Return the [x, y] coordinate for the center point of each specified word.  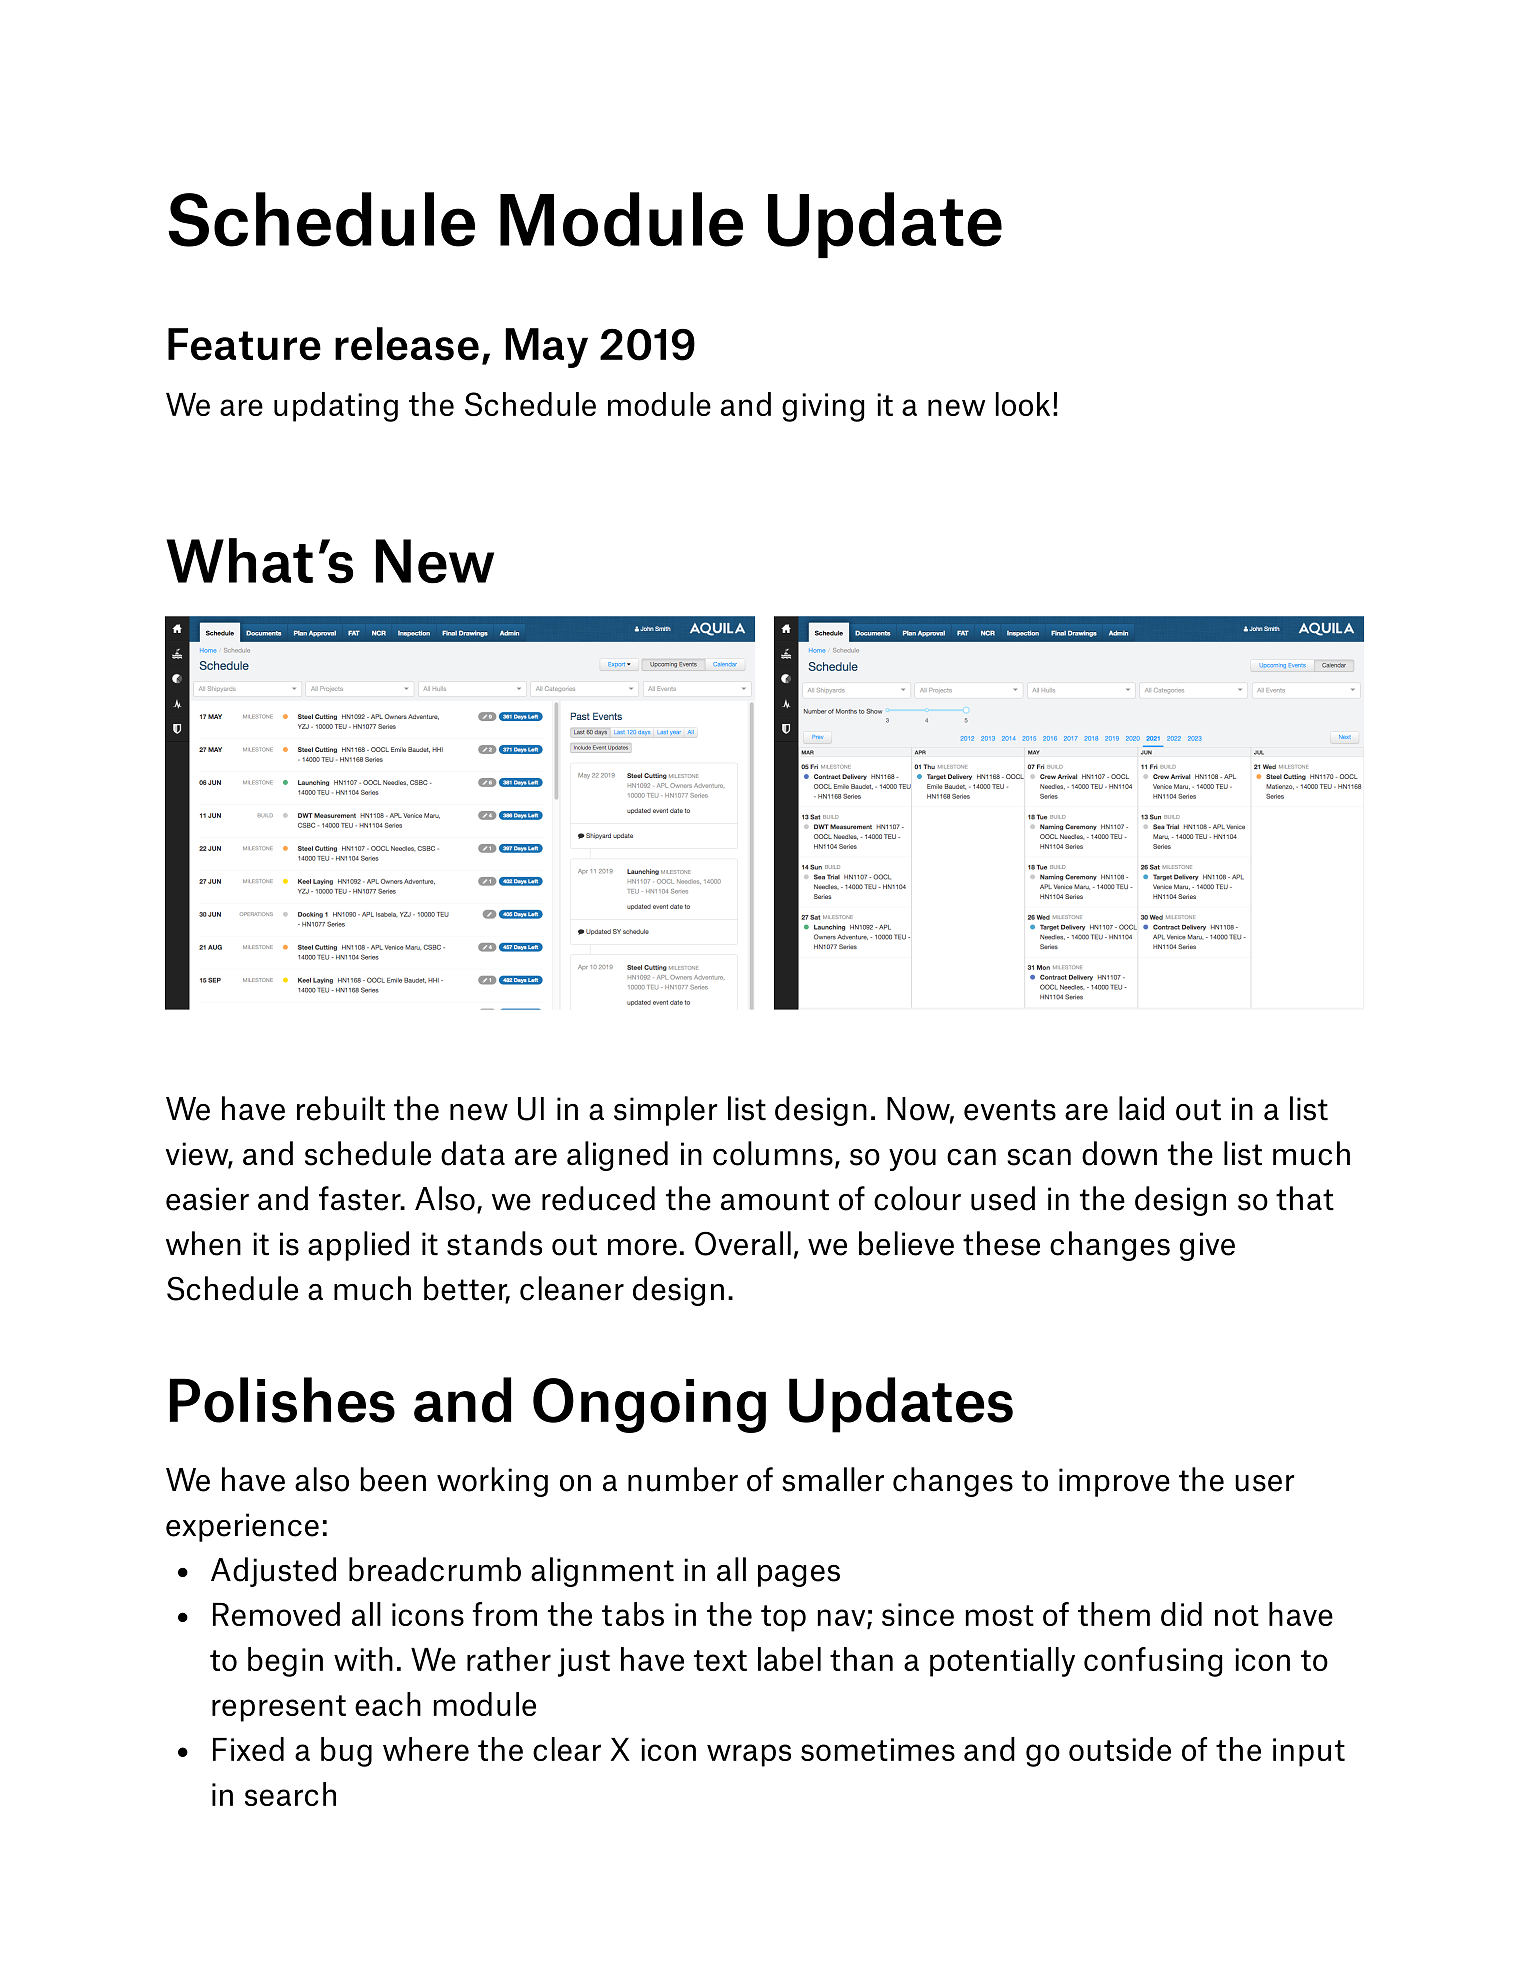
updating [336, 407]
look [1023, 404]
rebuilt [341, 1108]
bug [346, 1752]
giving [823, 407]
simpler [666, 1111]
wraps [749, 1755]
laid [1141, 1108]
